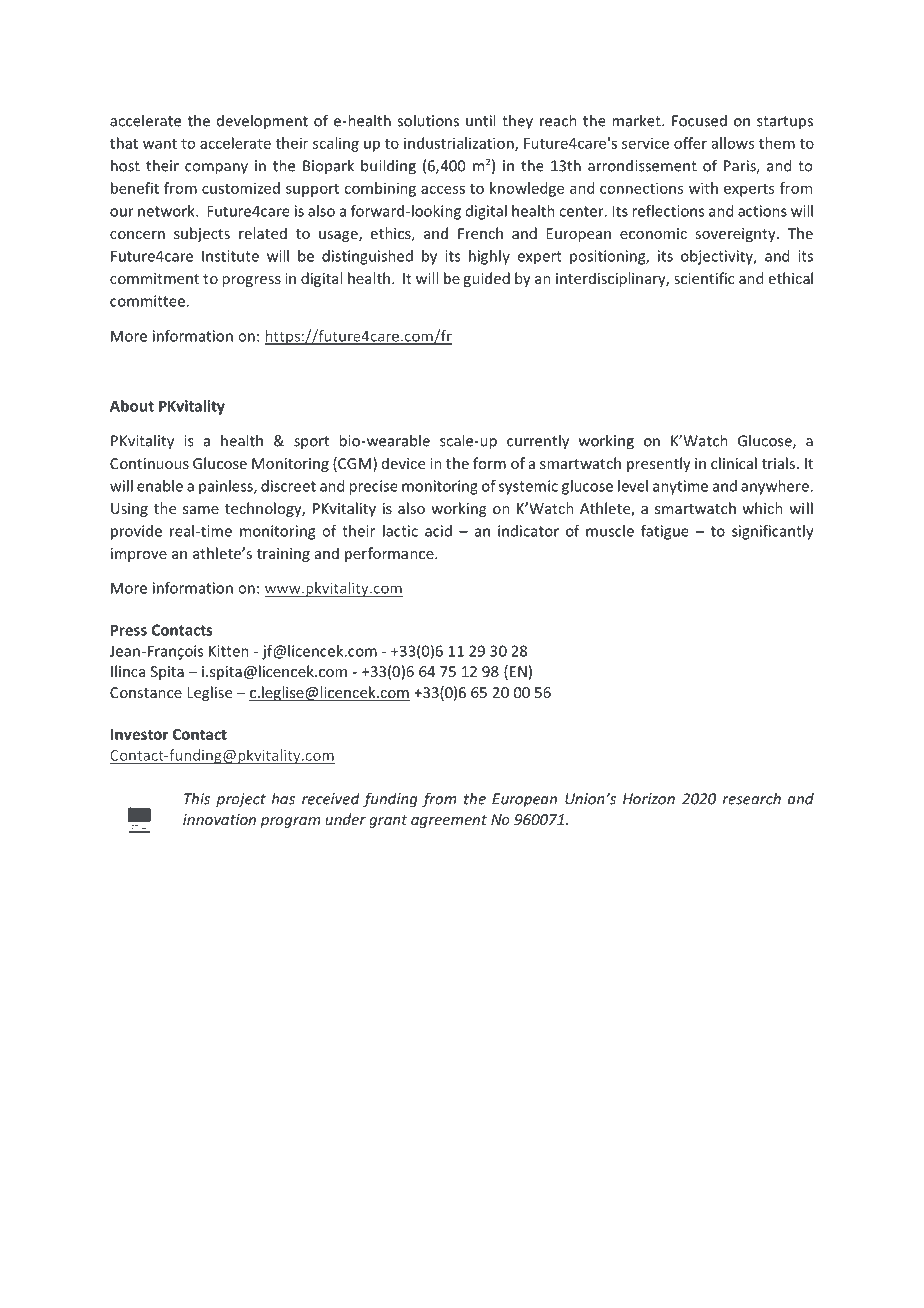  Describe the element at coordinates (197, 798) in the screenshot. I see `This` at that location.
